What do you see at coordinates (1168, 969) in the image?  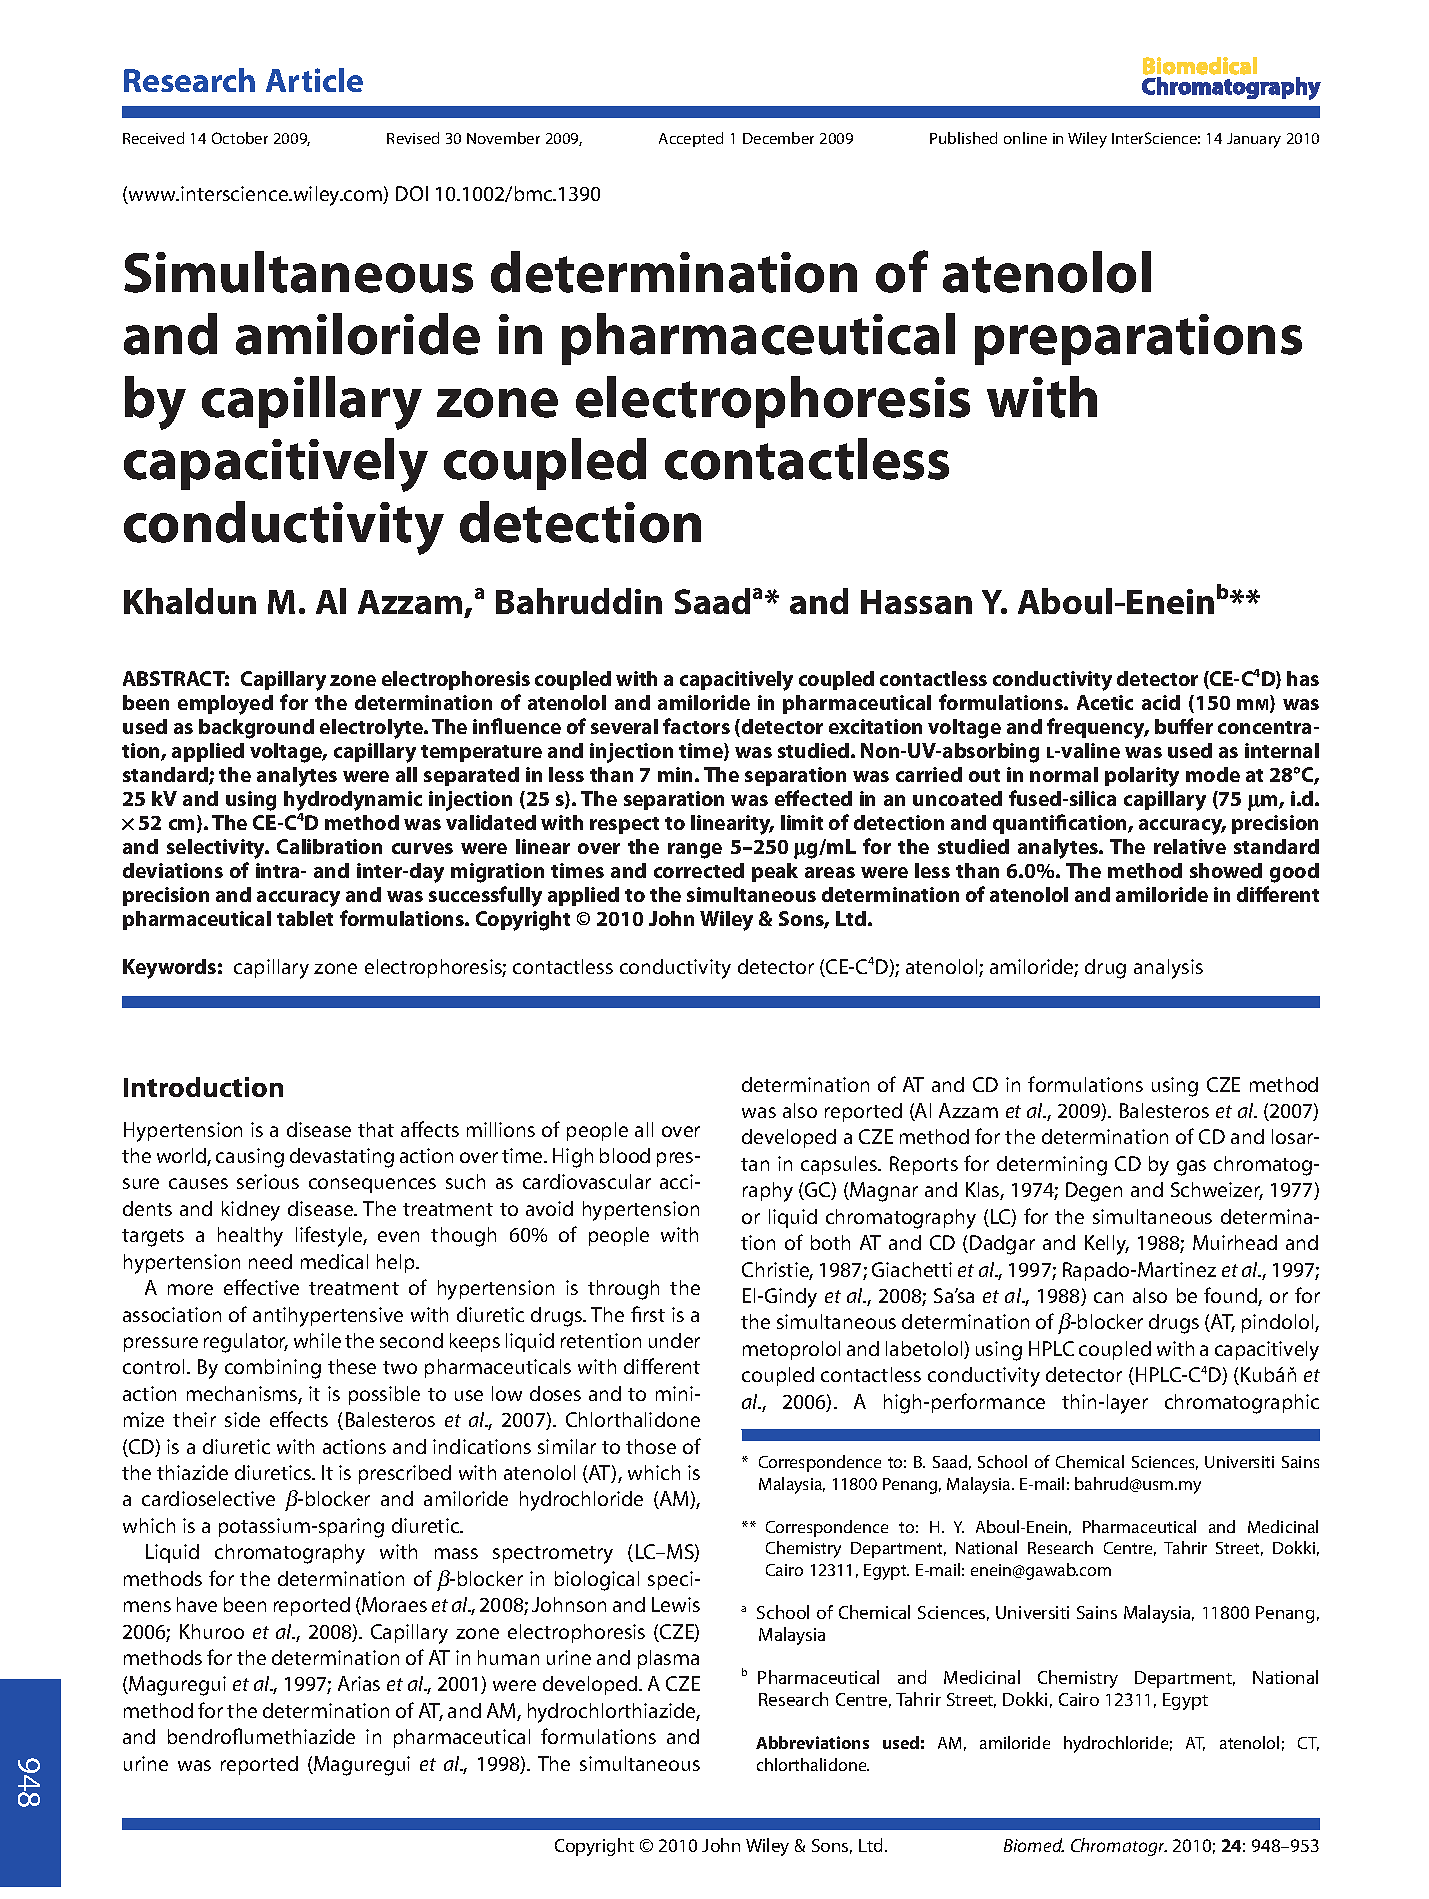 I see `analysis` at bounding box center [1168, 969].
